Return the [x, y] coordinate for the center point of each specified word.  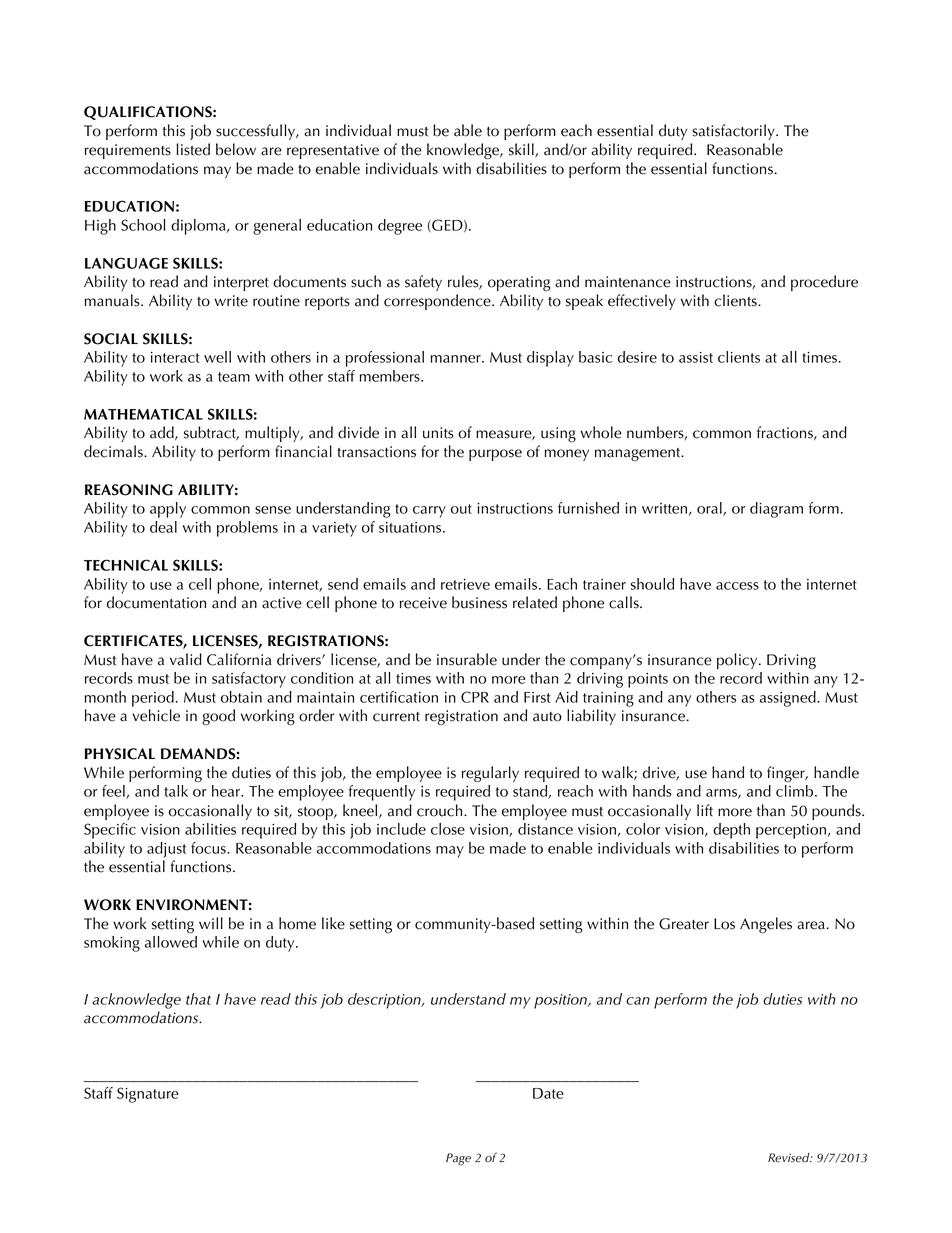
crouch [441, 810]
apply [168, 510]
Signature [147, 1095]
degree [400, 227]
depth [731, 831]
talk [176, 791]
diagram [776, 510]
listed [193, 149]
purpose [495, 455]
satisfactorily [734, 132]
